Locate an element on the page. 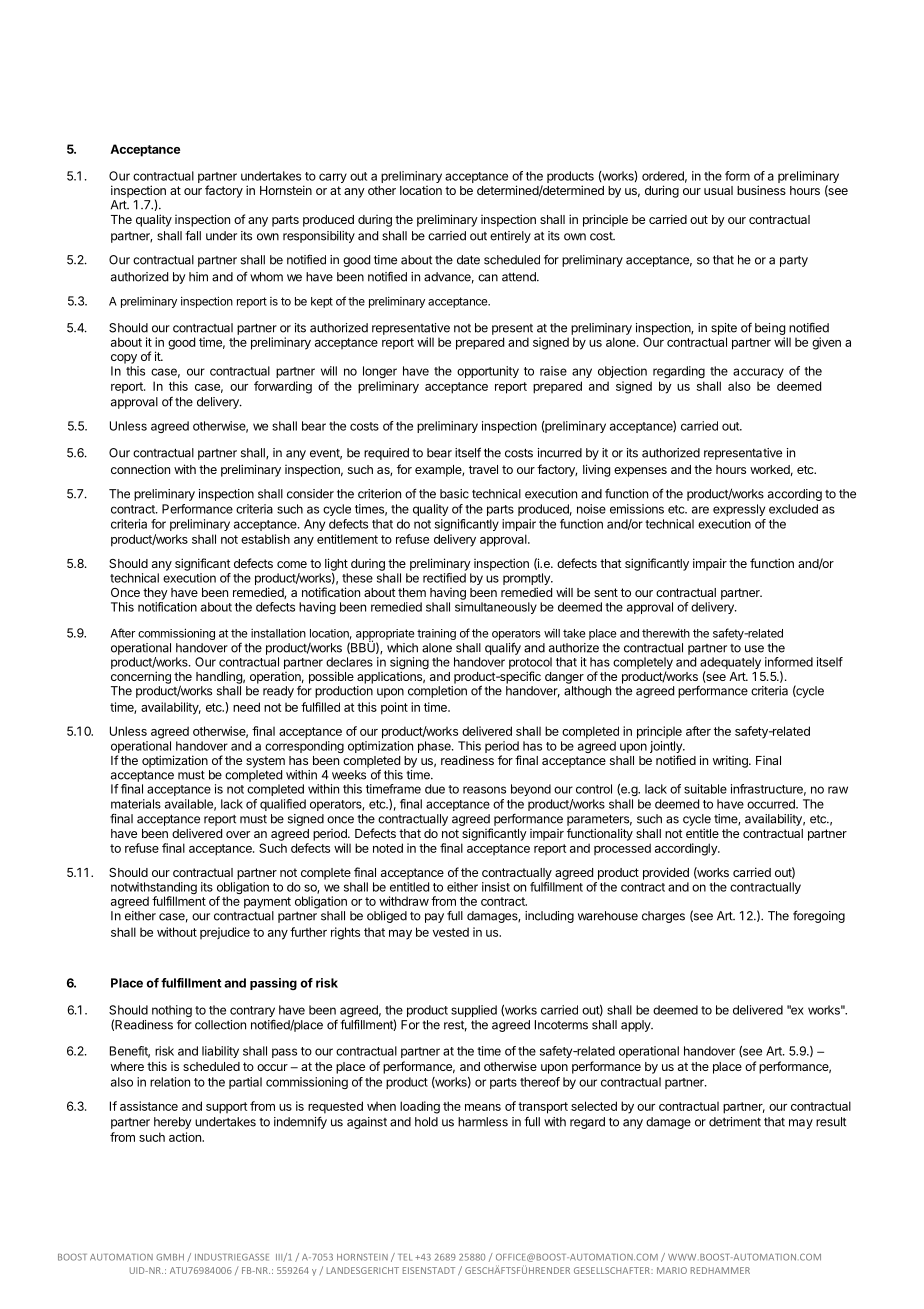 The height and width of the document is (1309, 924). adequately is located at coordinates (730, 664).
